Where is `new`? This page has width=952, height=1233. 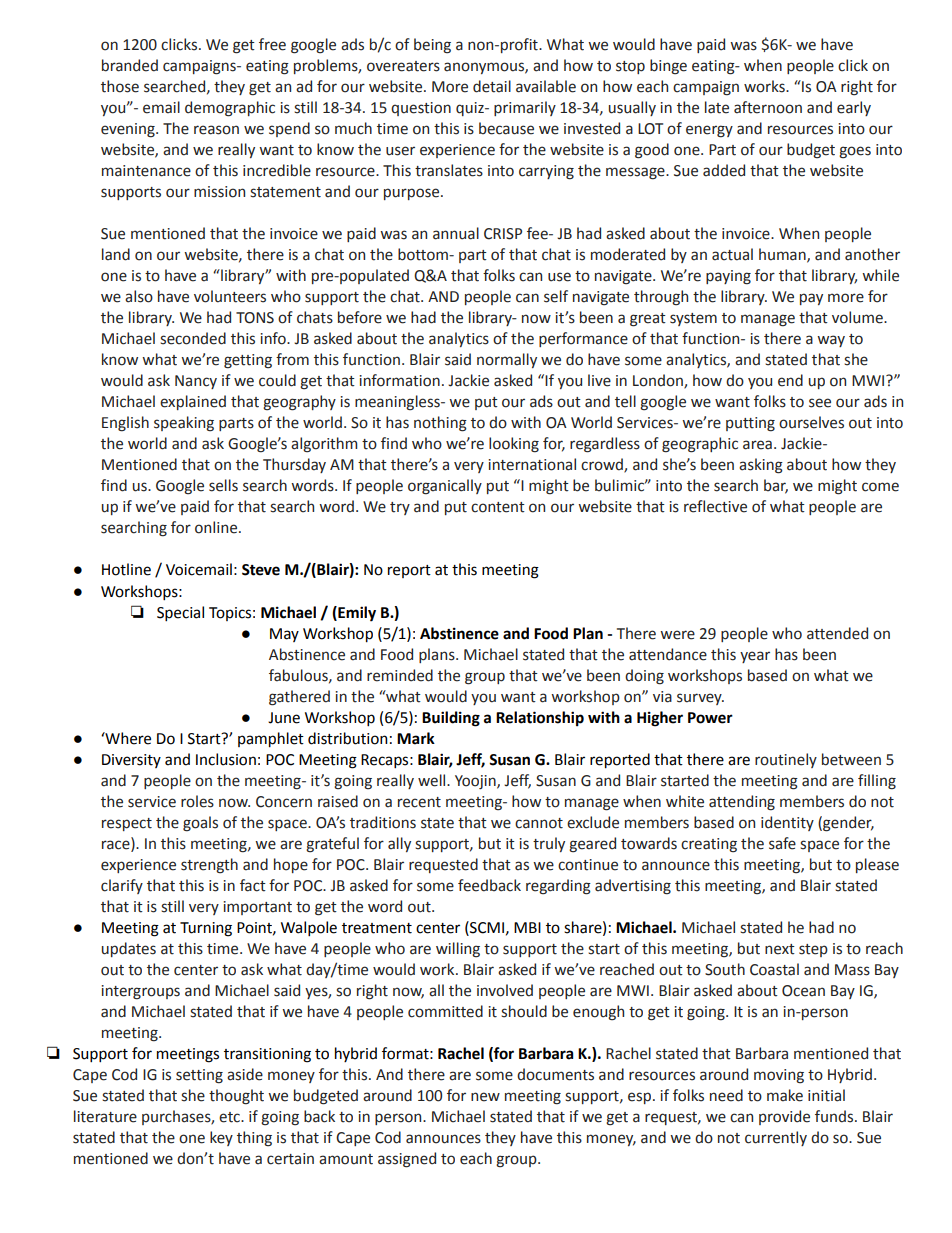
new is located at coordinates (485, 1097).
